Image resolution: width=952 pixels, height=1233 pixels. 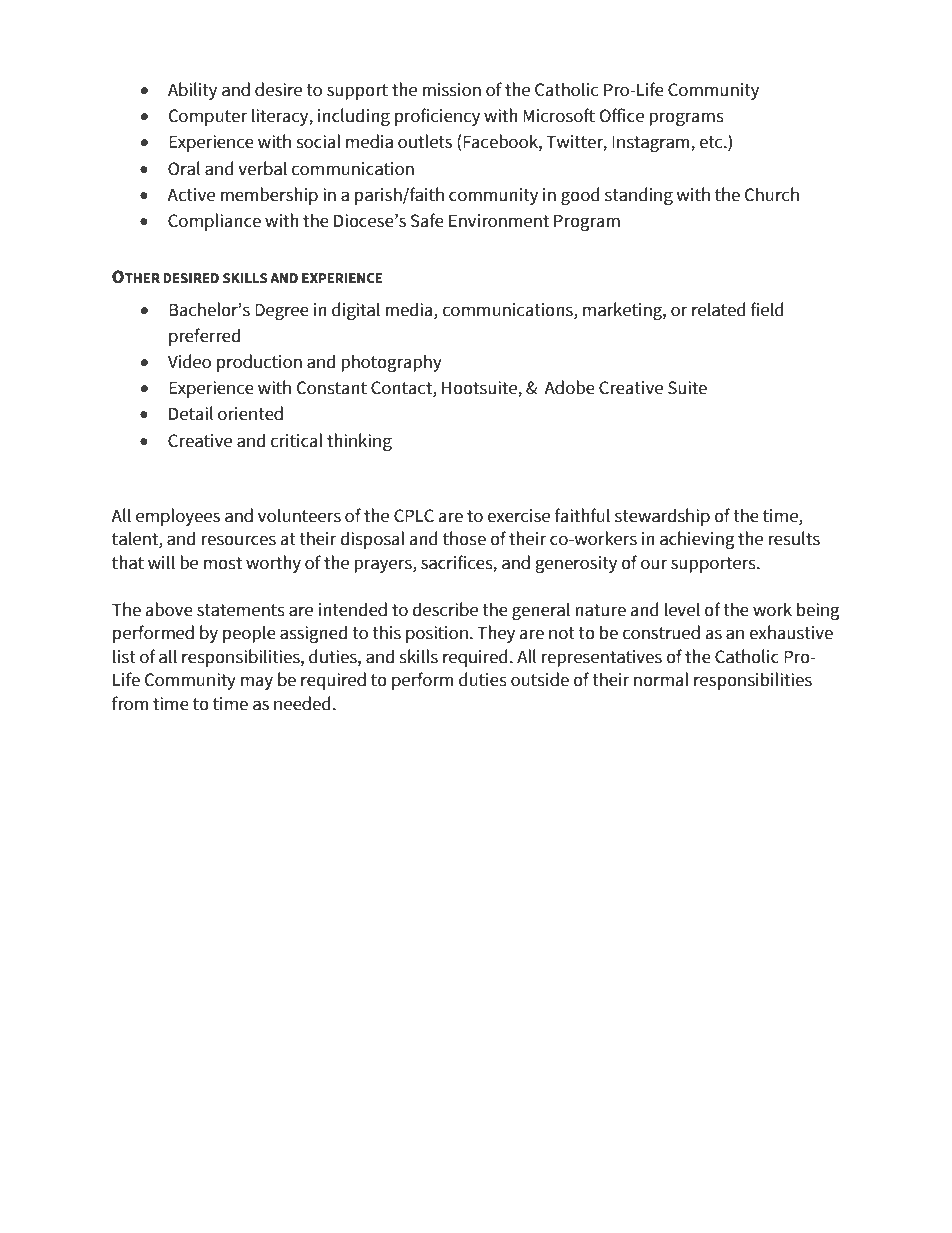 What do you see at coordinates (257, 683) in the page?
I see `may` at bounding box center [257, 683].
